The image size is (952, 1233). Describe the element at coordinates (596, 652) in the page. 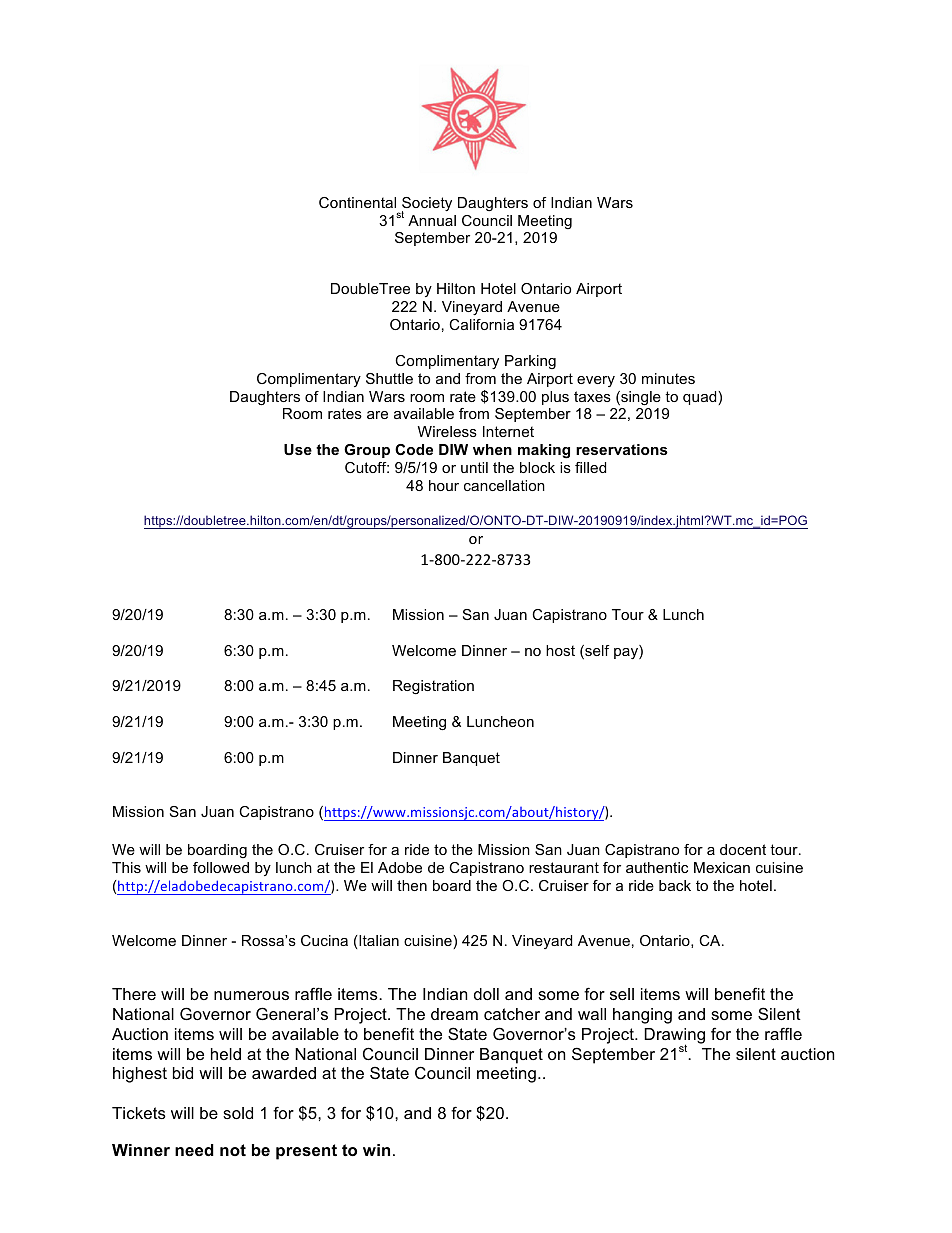

I see `self` at that location.
